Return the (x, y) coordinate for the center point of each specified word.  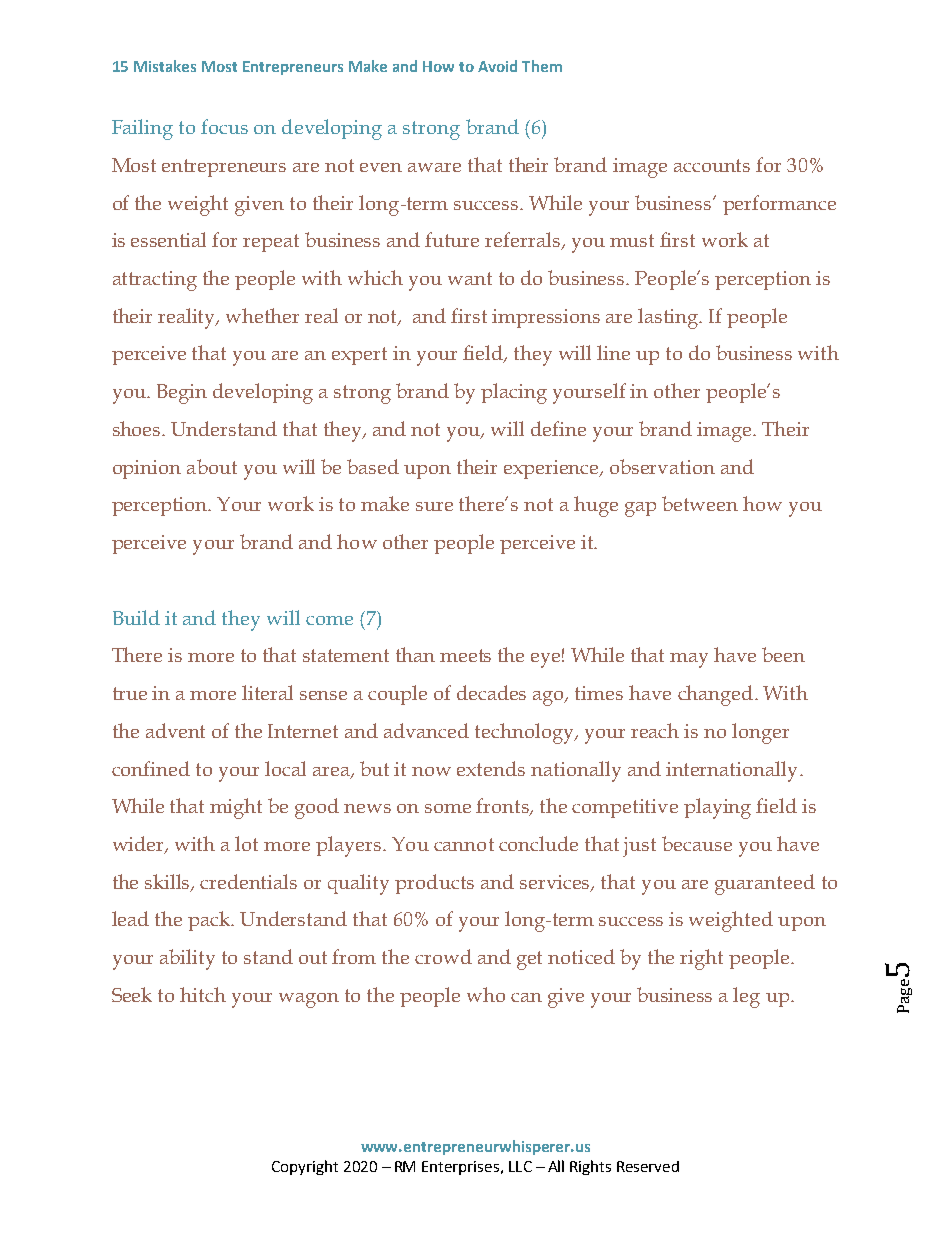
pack (210, 921)
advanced (426, 730)
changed (715, 695)
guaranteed (765, 884)
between (700, 503)
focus (224, 126)
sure (434, 506)
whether (262, 315)
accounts (712, 165)
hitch (203, 994)
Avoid (497, 66)
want (470, 278)
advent (175, 730)
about (212, 466)
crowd (443, 956)
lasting (670, 318)
